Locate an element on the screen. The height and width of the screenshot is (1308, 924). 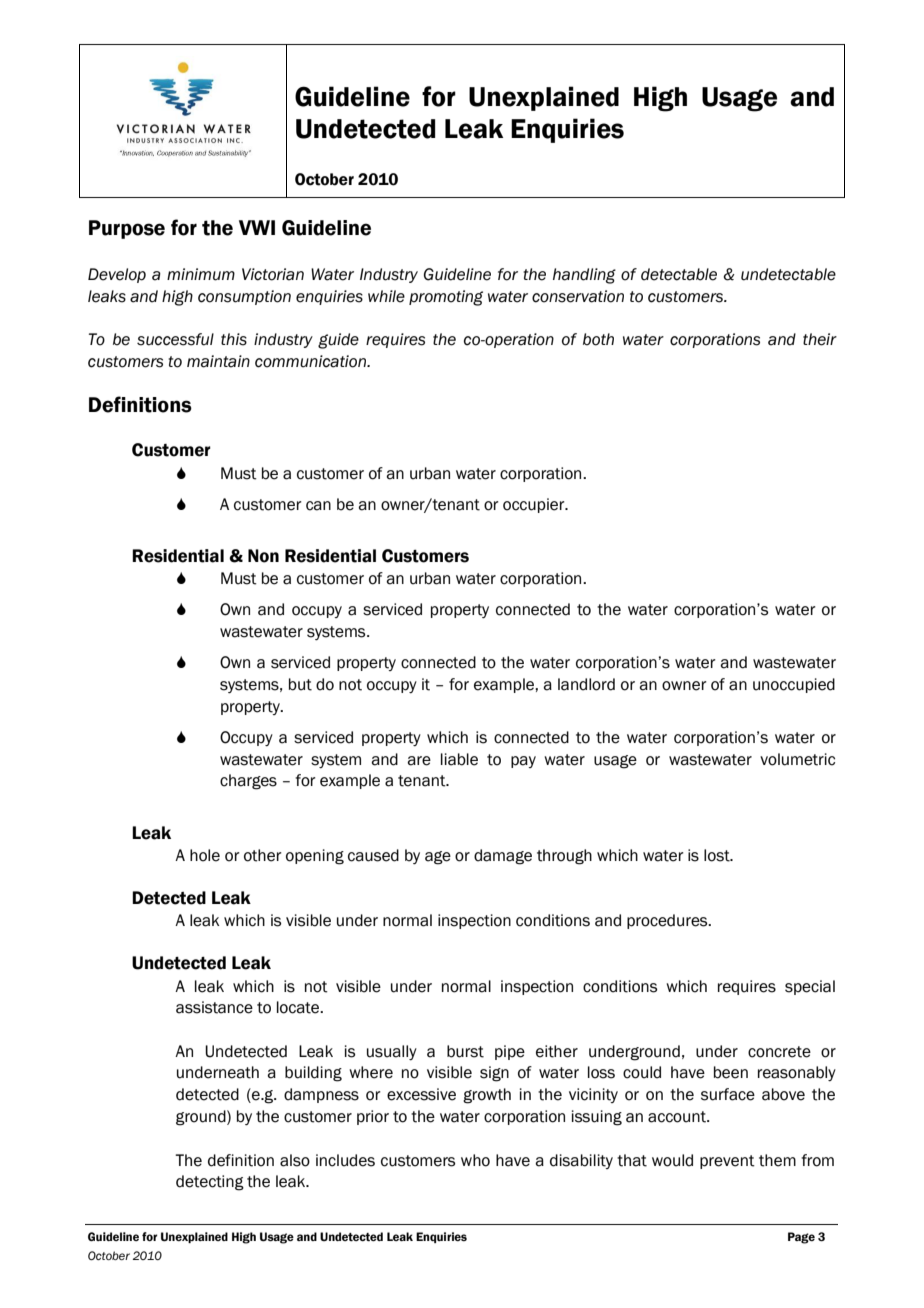
detecting is located at coordinates (210, 1183).
